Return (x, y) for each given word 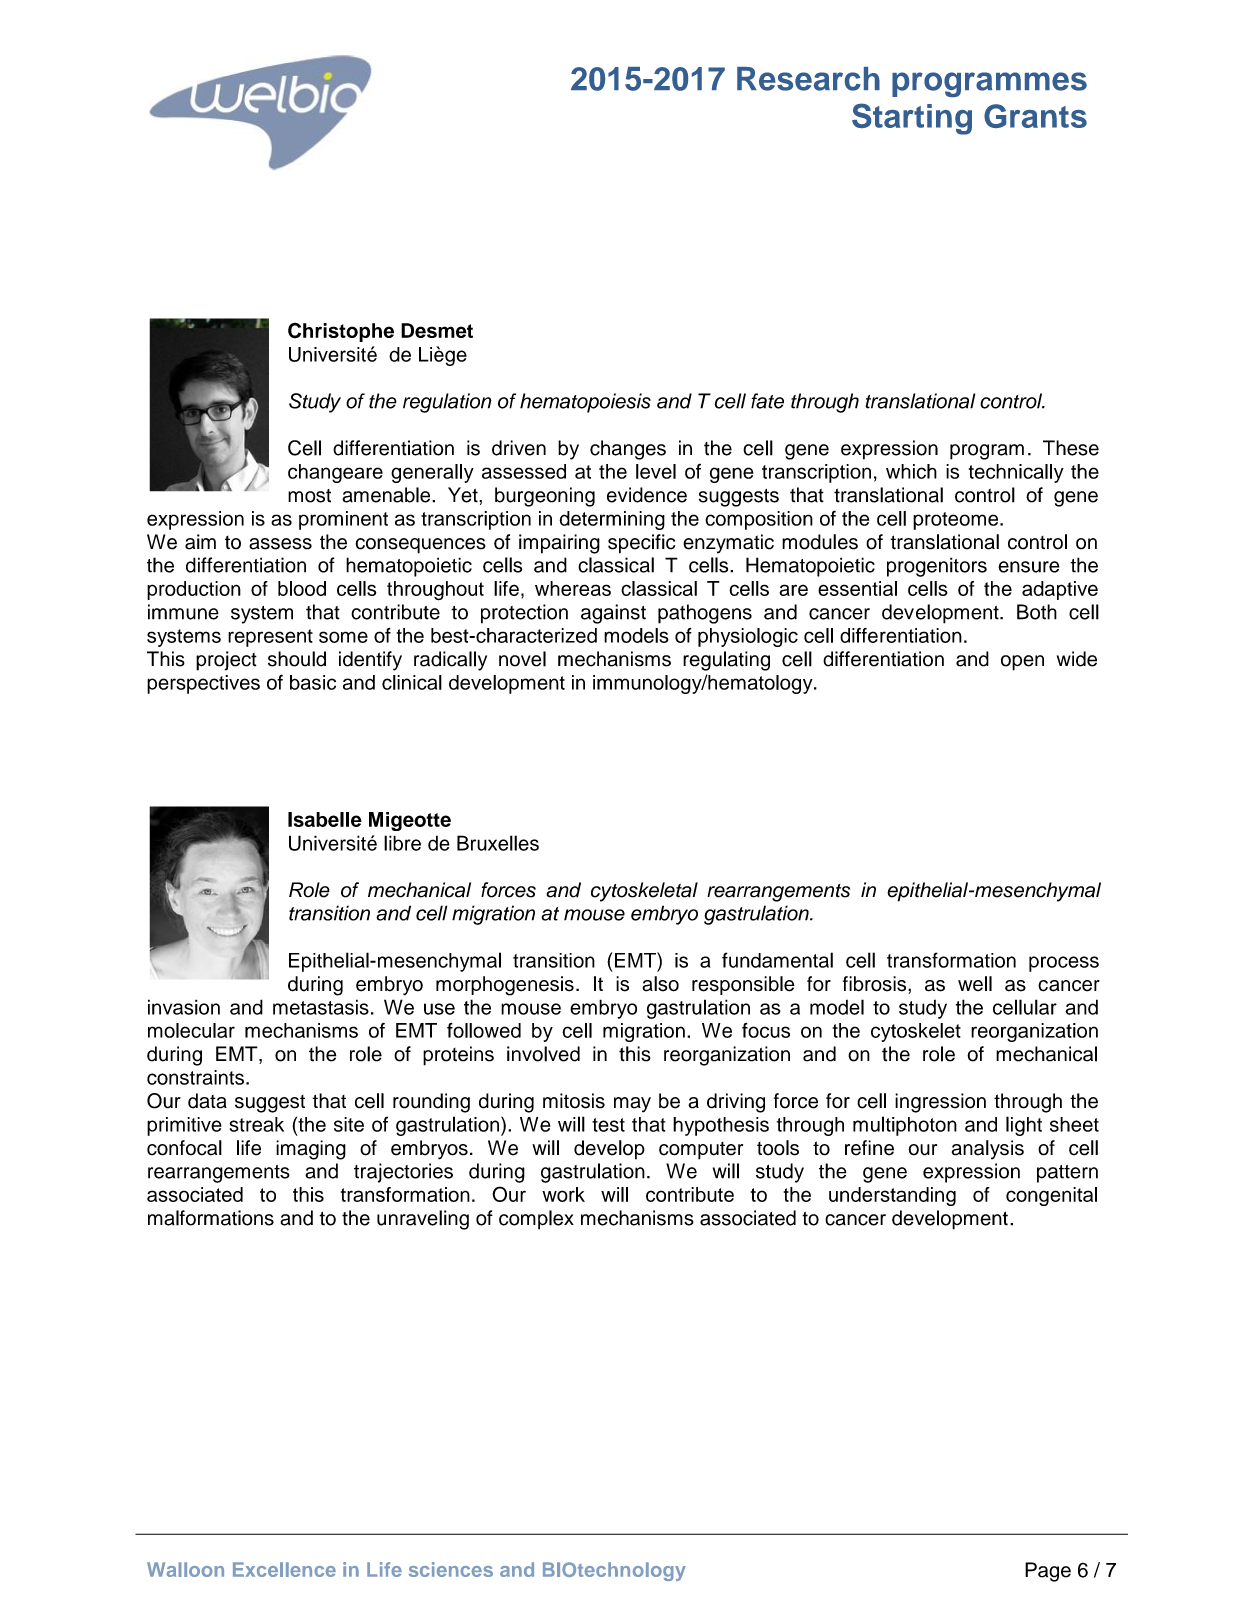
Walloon (185, 1569)
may (632, 1105)
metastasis (321, 1007)
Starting (912, 119)
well (975, 984)
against (613, 614)
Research (808, 79)
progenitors (937, 567)
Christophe (341, 332)
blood (302, 588)
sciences (451, 1569)
